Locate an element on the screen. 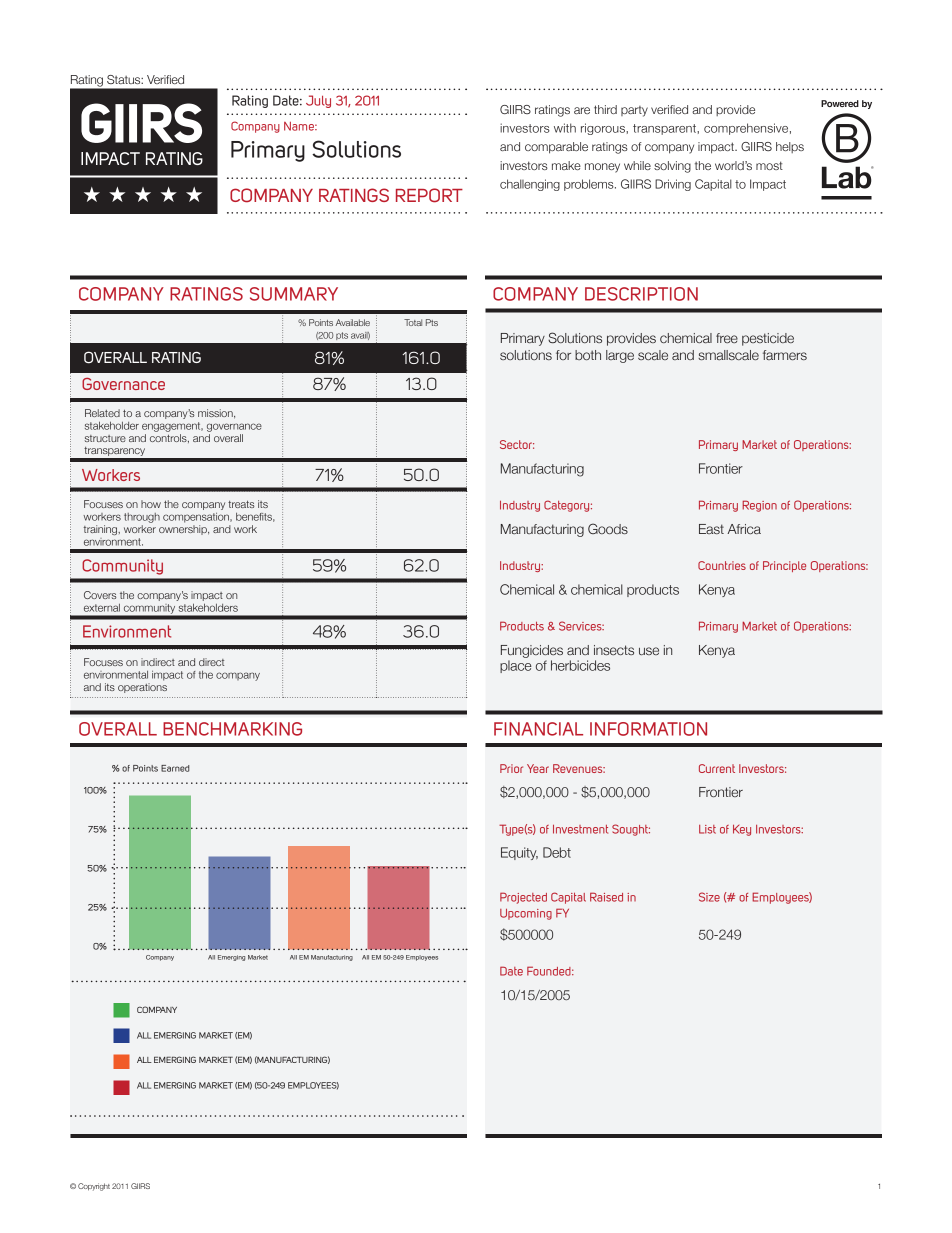 Image resolution: width=952 pixels, height=1233 pixels. Upcoming is located at coordinates (526, 914).
